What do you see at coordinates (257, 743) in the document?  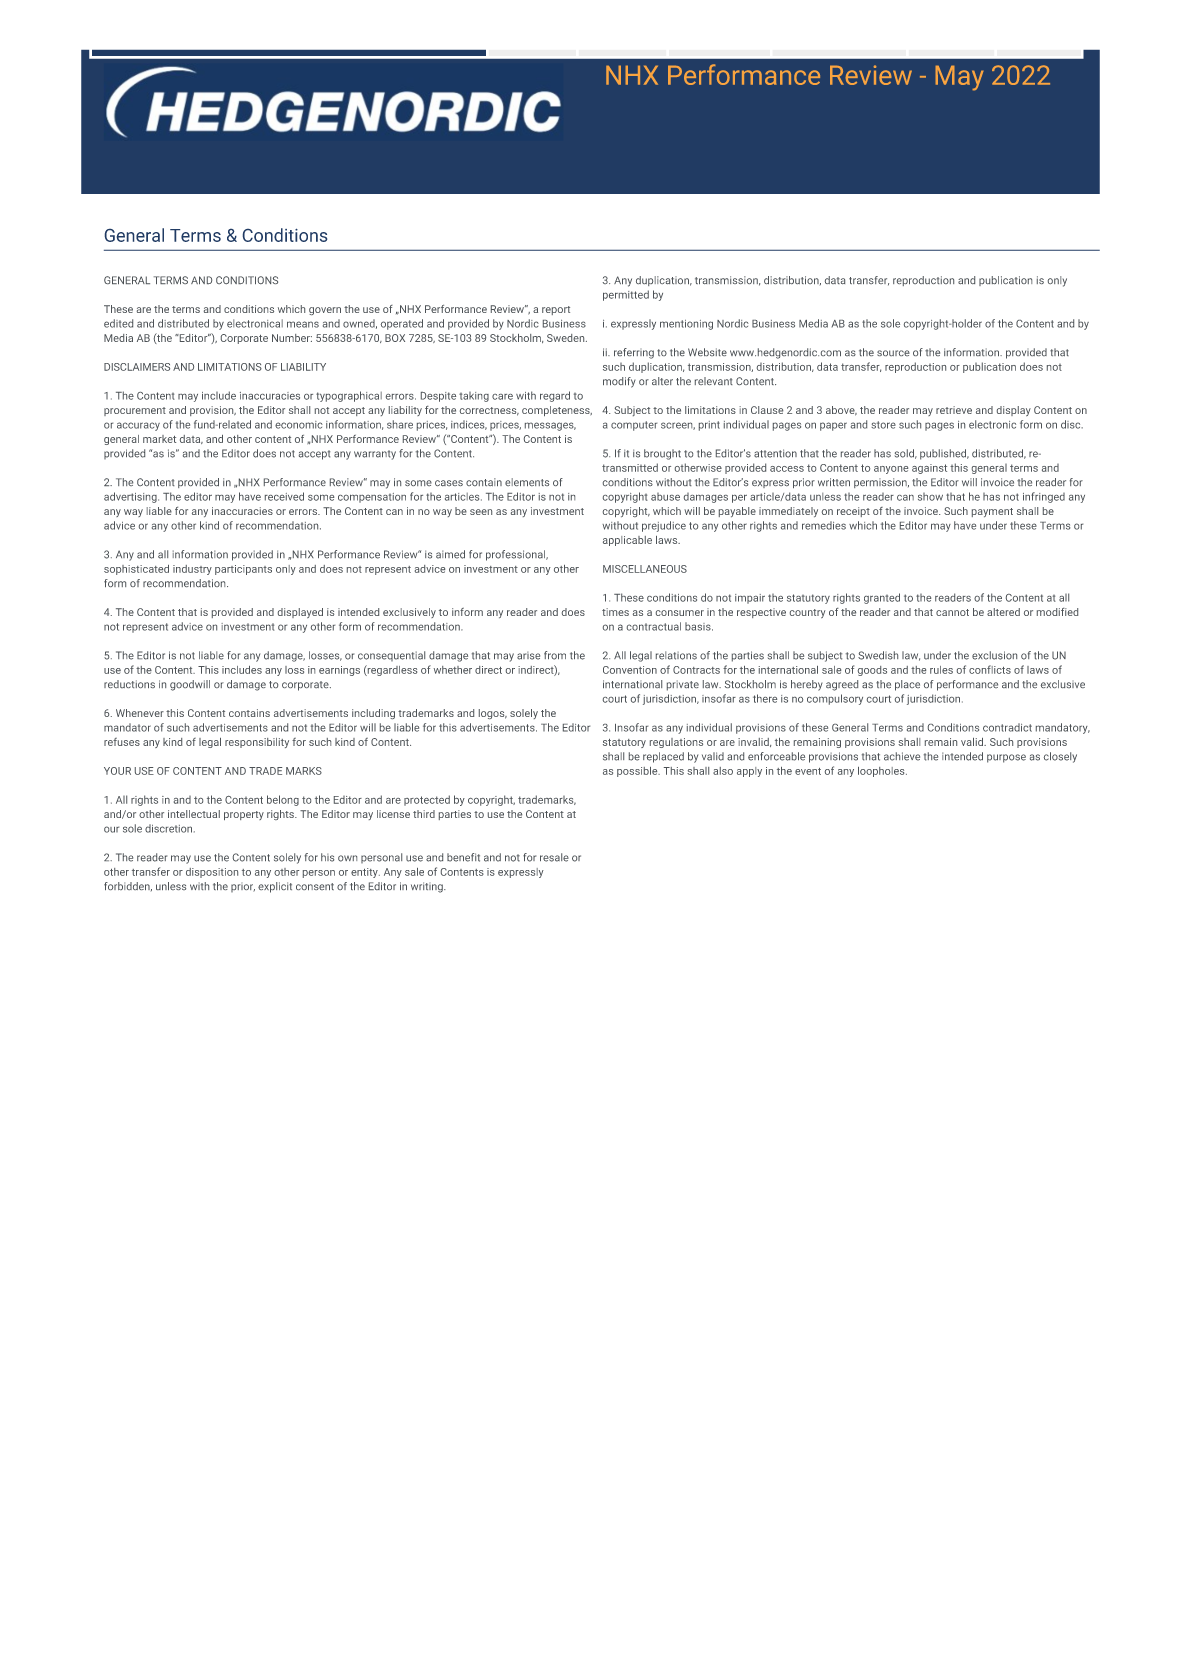 I see `responsibility` at bounding box center [257, 743].
